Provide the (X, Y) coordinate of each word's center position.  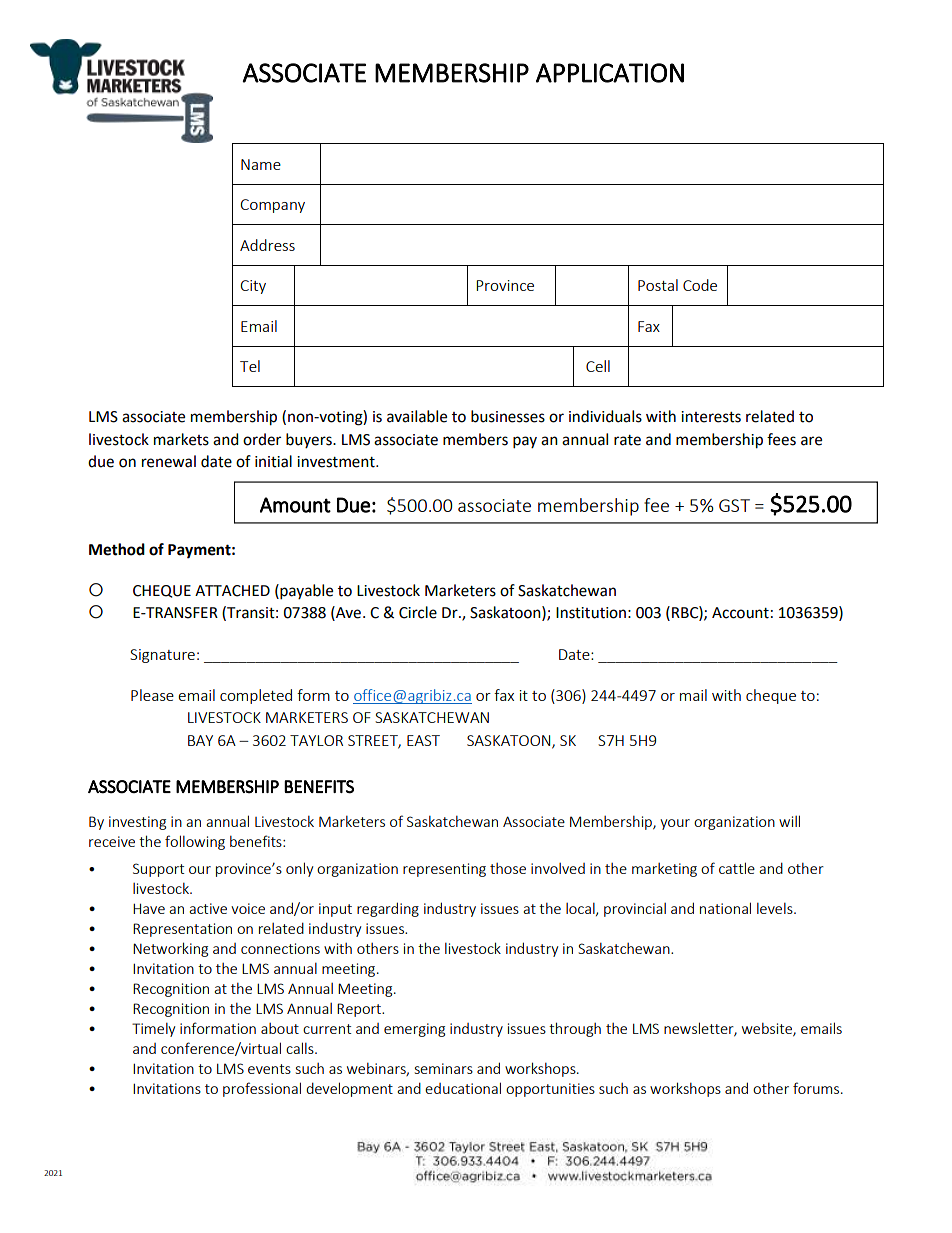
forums (817, 1088)
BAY (200, 740)
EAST (423, 740)
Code (700, 285)
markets (181, 439)
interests (711, 417)
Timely (153, 1029)
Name (261, 164)
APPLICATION (610, 73)
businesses (508, 416)
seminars (444, 1068)
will (789, 821)
